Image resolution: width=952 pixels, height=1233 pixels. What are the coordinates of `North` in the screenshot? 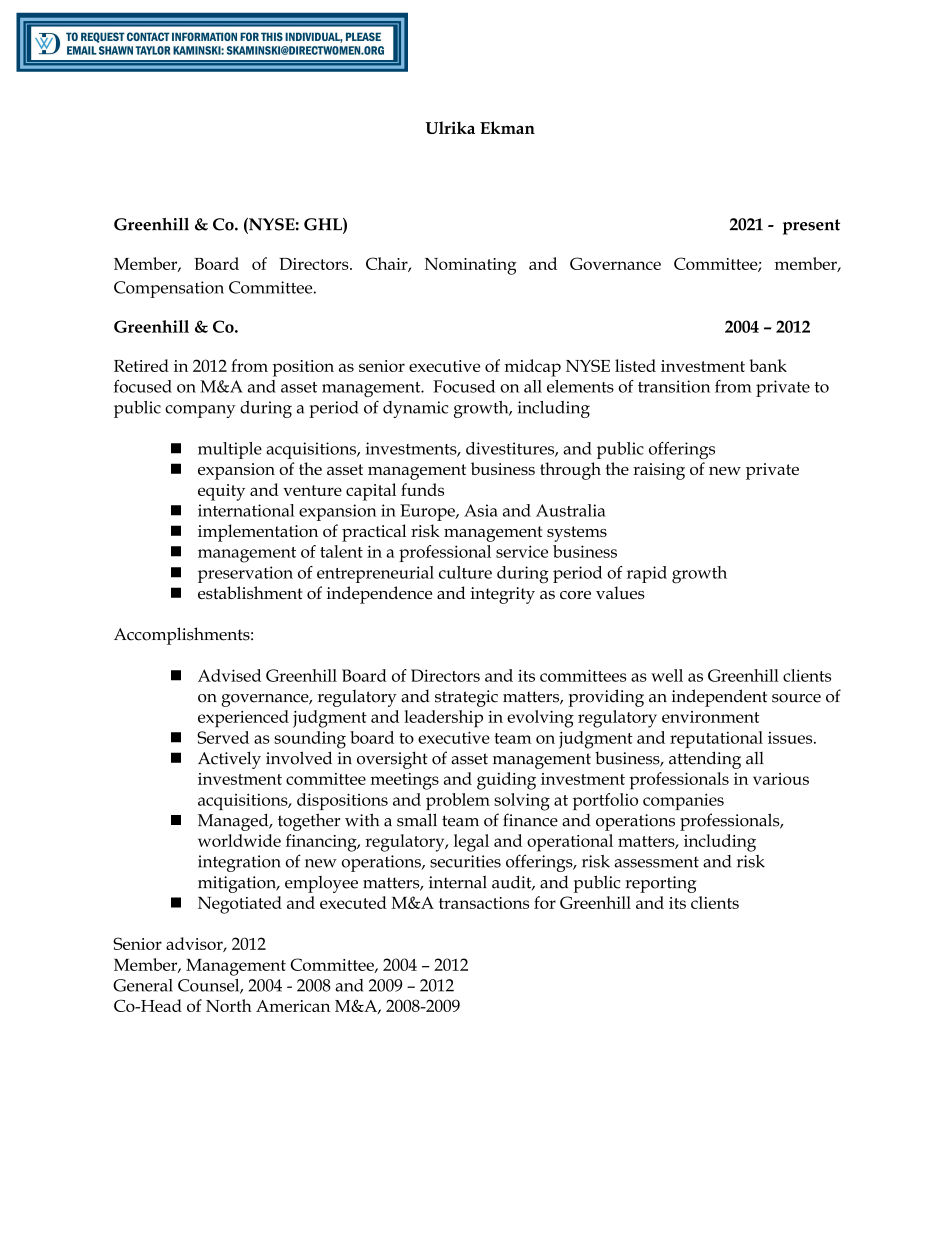 It's located at (229, 1005).
